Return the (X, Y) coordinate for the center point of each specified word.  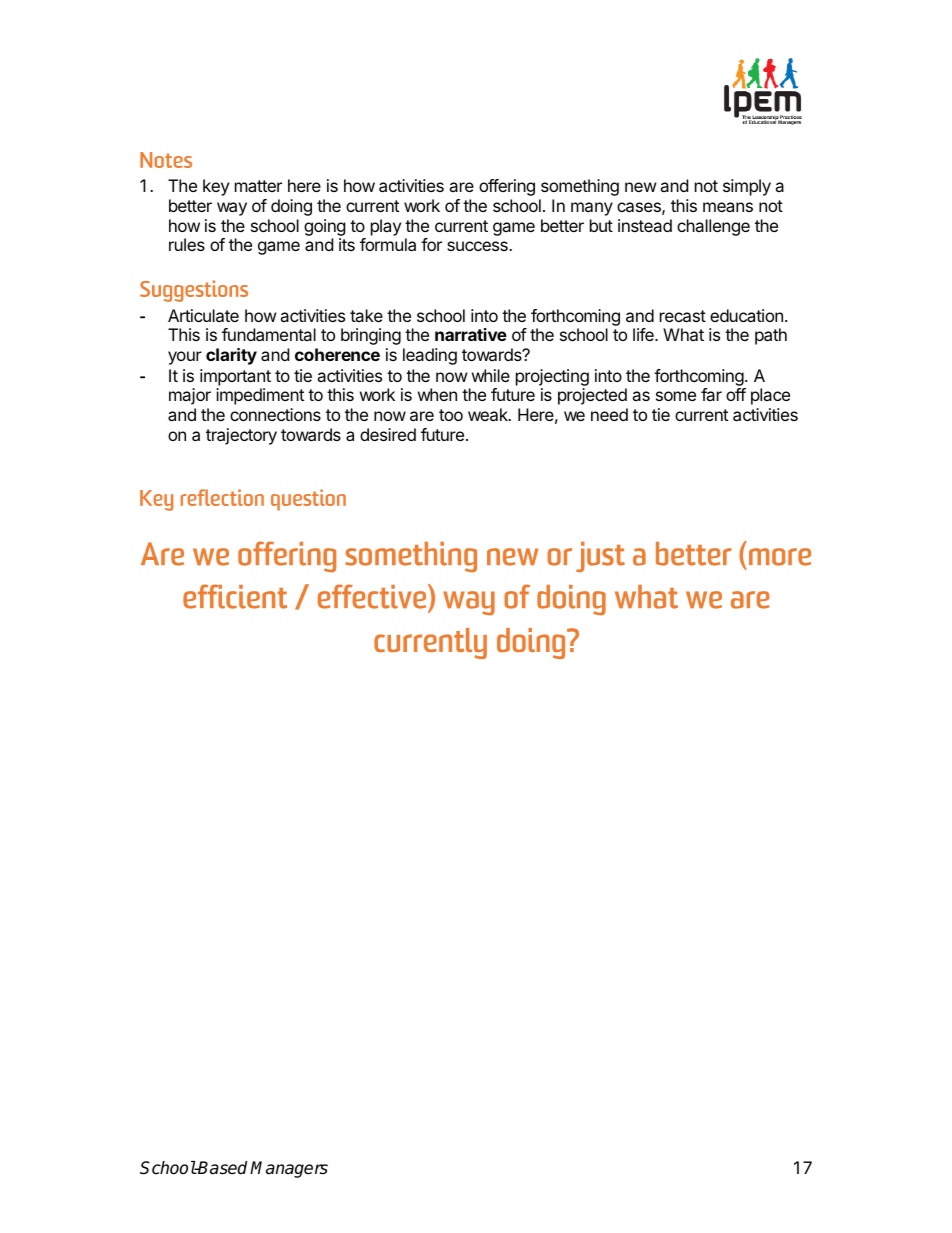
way (232, 209)
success (478, 246)
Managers (289, 1169)
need (609, 414)
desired (388, 434)
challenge (713, 227)
